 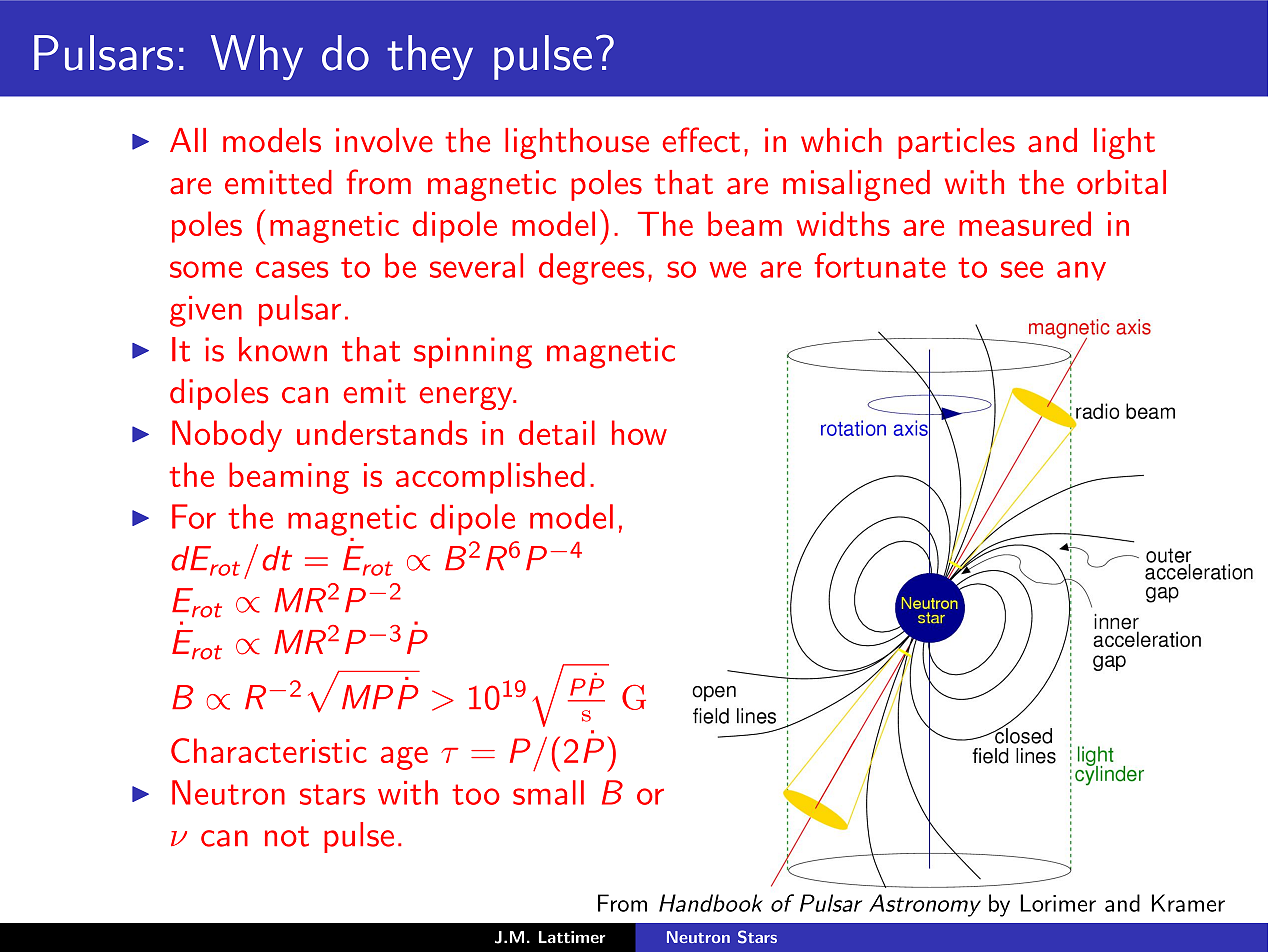 I want to click on too, so click(x=476, y=794).
